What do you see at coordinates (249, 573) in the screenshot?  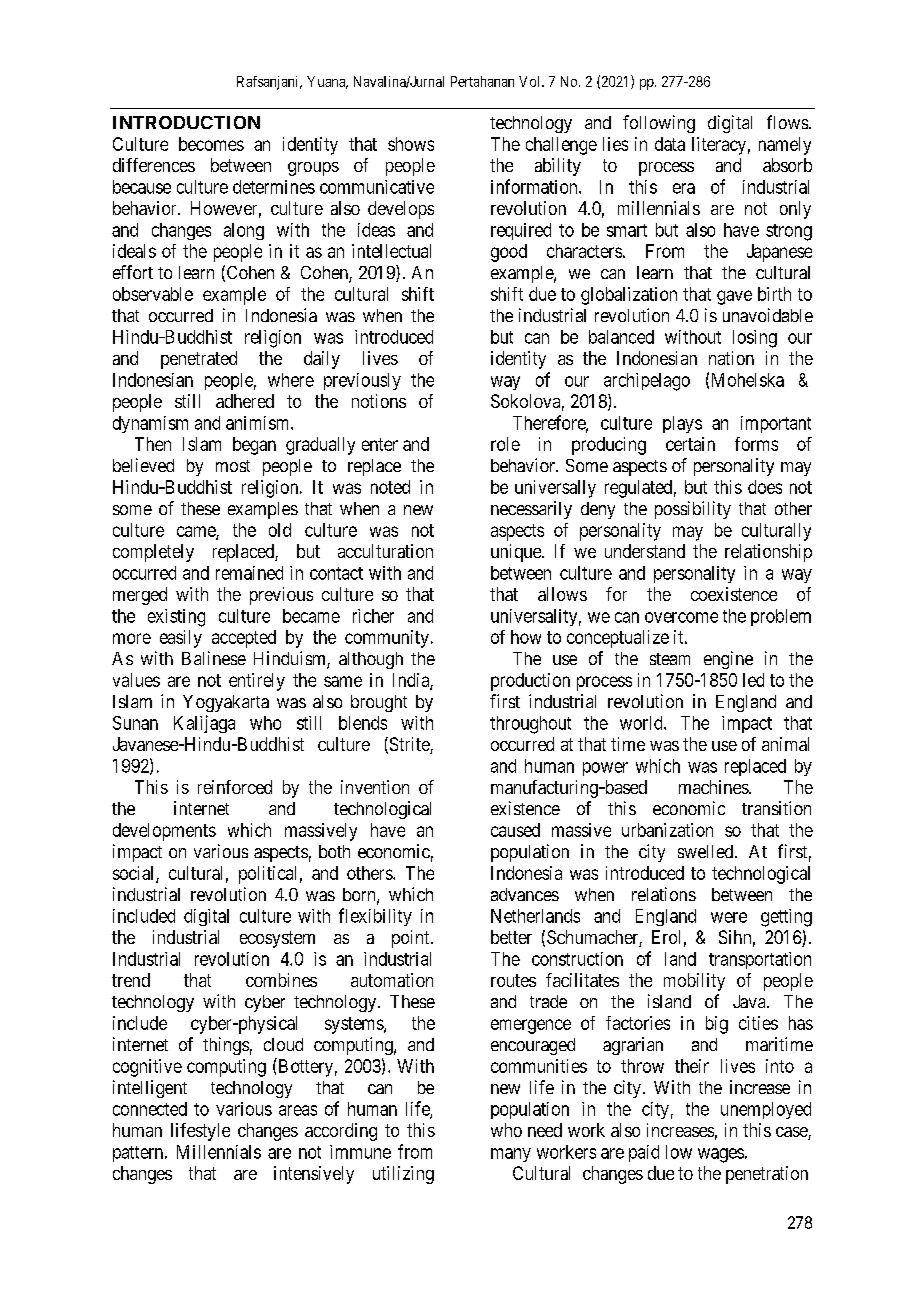 I see `remained` at bounding box center [249, 573].
